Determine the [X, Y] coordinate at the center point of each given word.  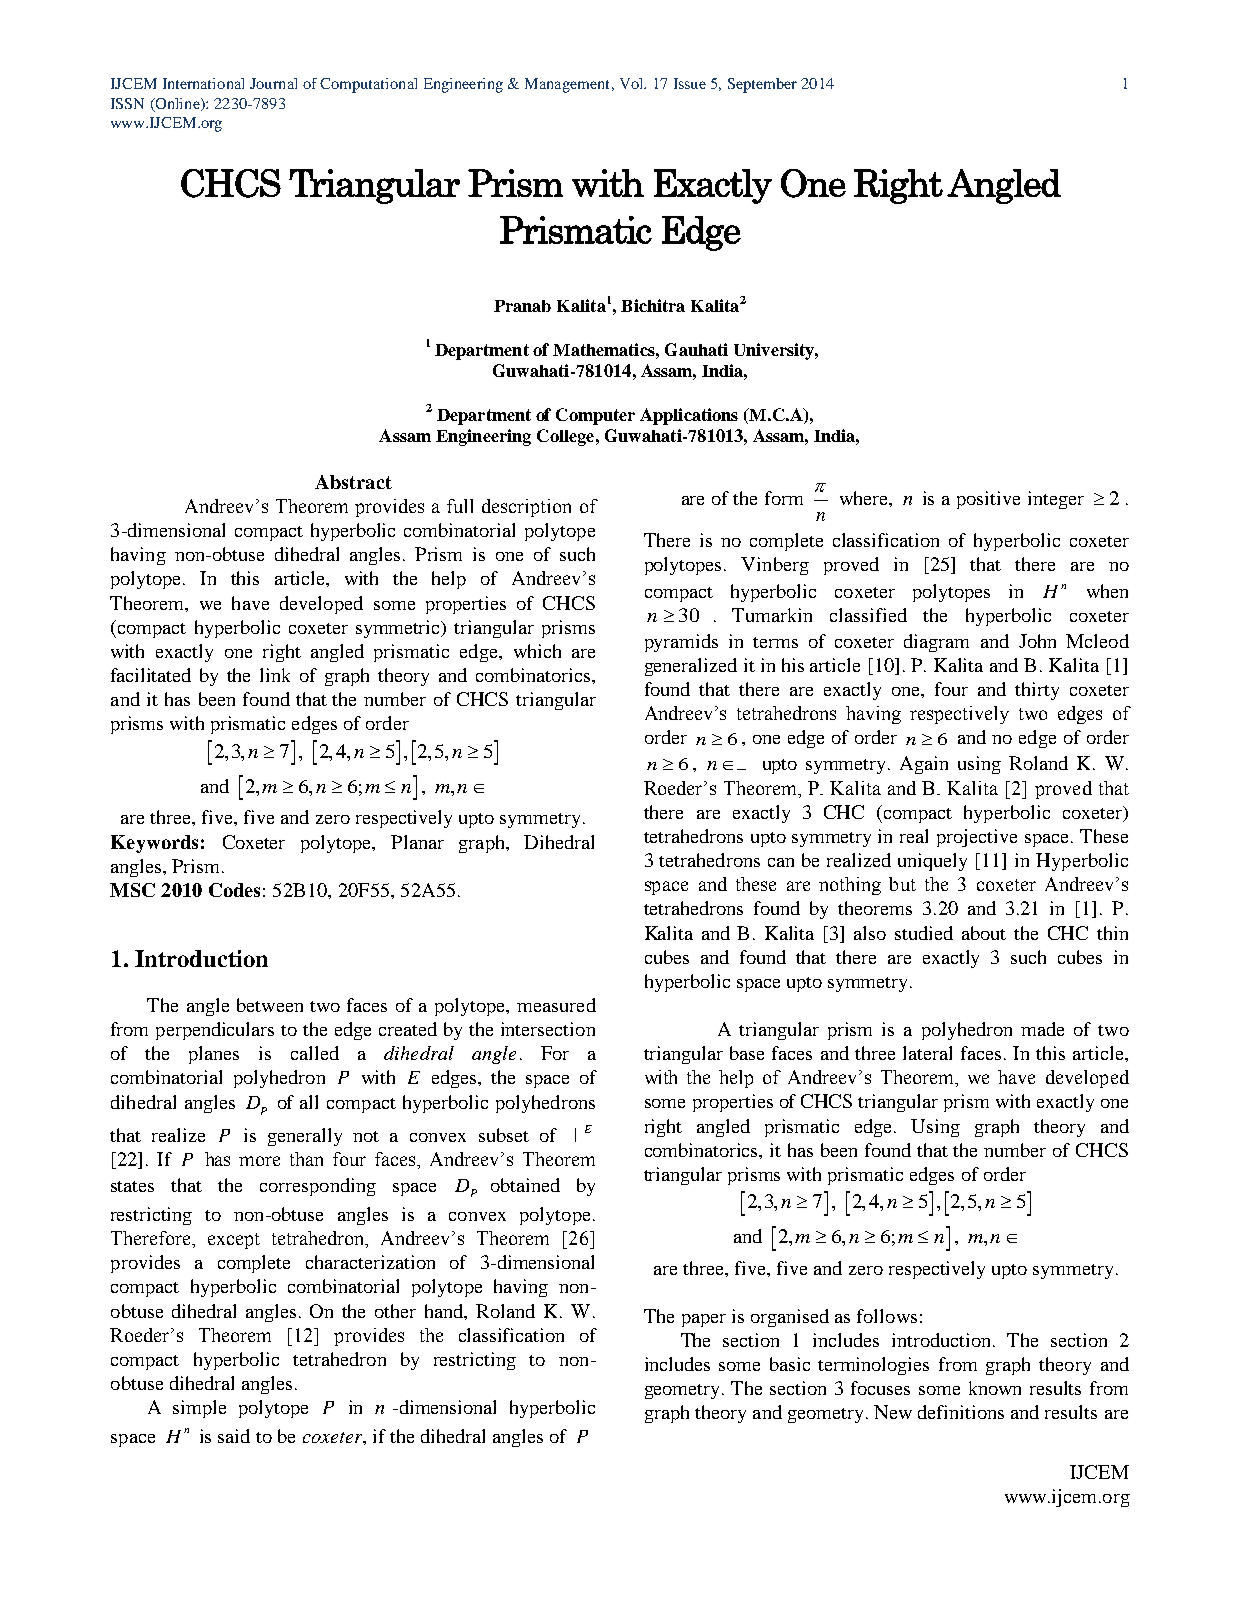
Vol [633, 83]
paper [704, 1320]
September [762, 85]
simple [199, 1409]
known [995, 1388]
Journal [273, 83]
